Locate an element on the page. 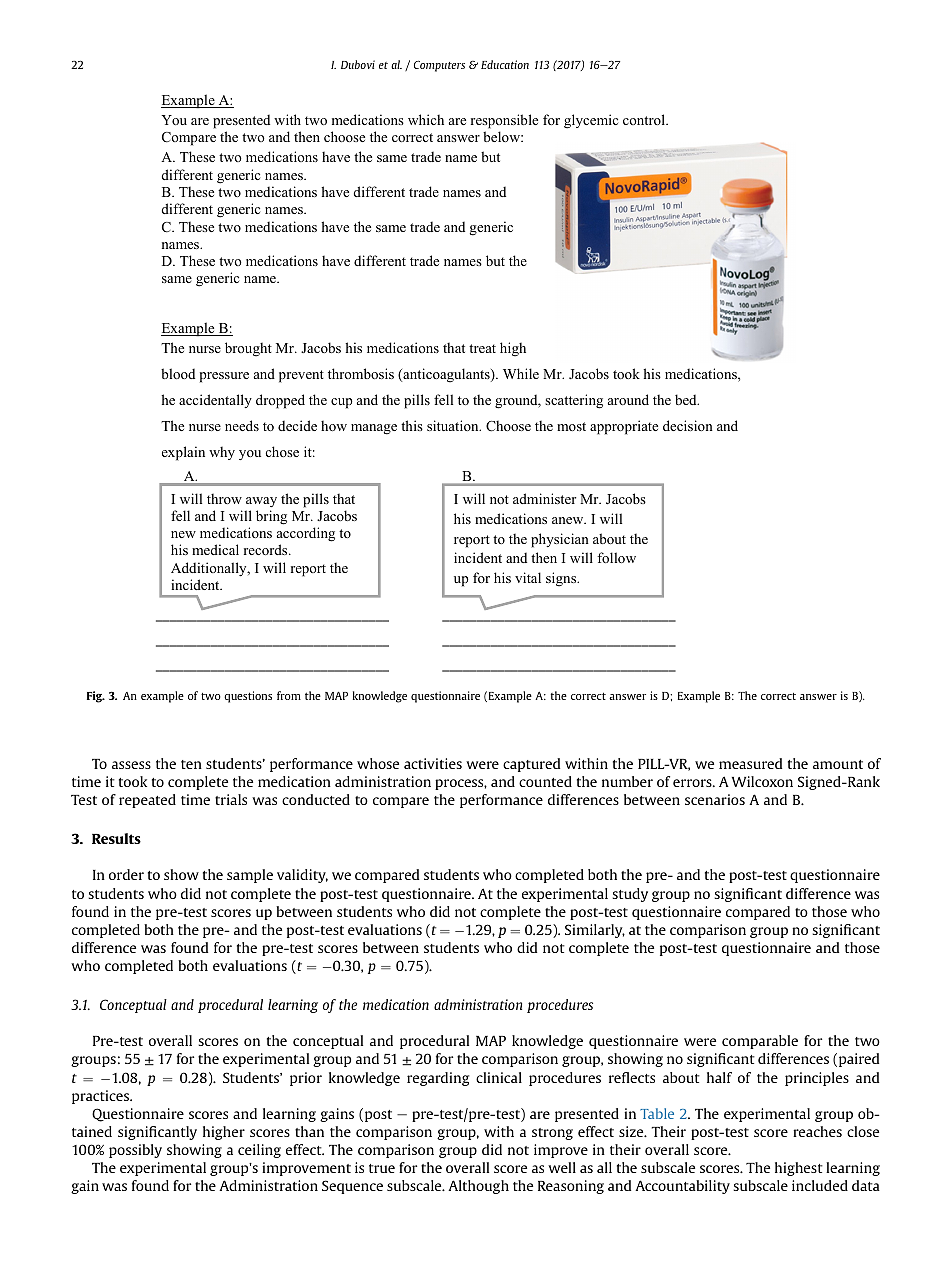 Image resolution: width=944 pixels, height=1288 pixels. scenarios is located at coordinates (715, 799).
